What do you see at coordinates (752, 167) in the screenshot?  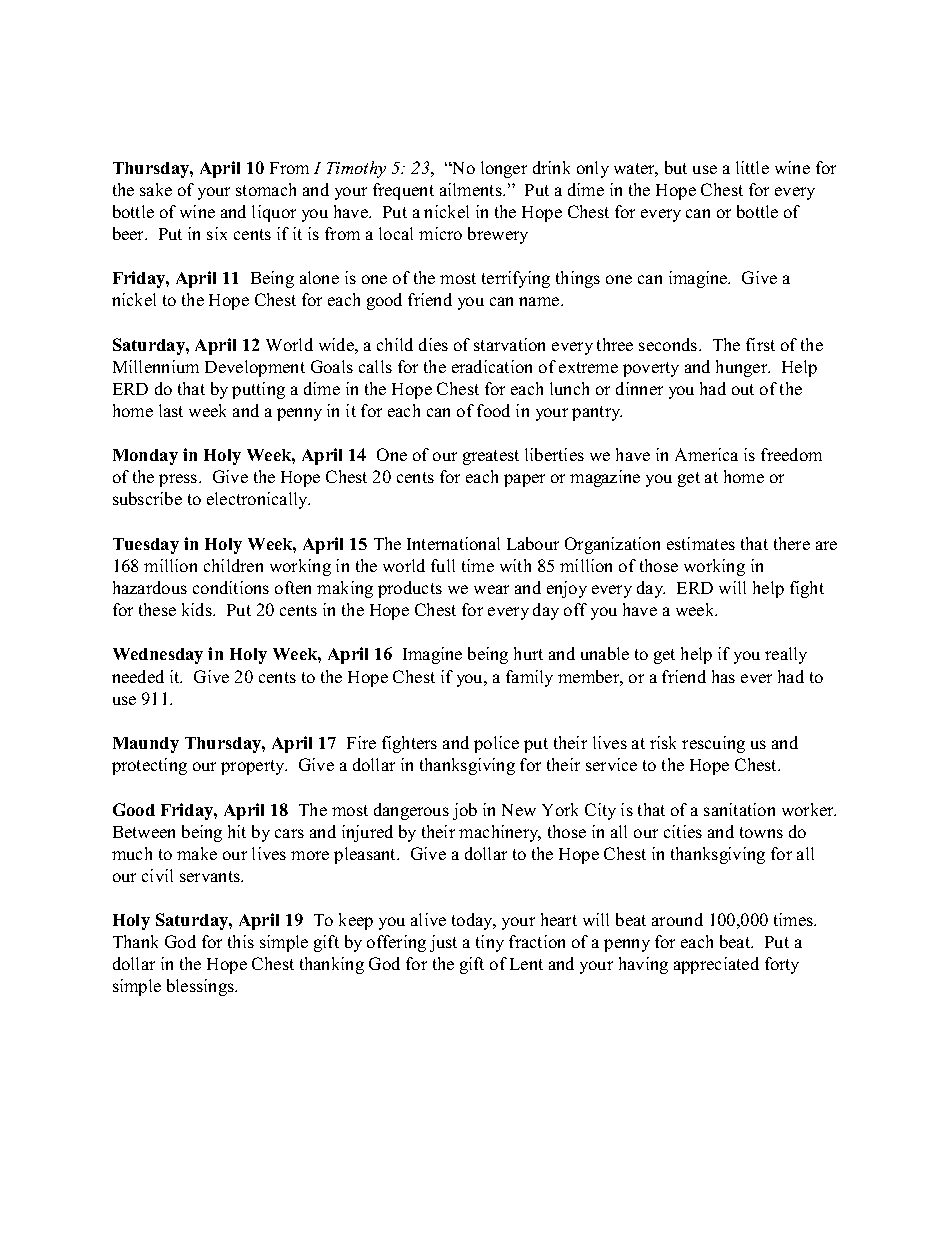 I see `little` at bounding box center [752, 167].
